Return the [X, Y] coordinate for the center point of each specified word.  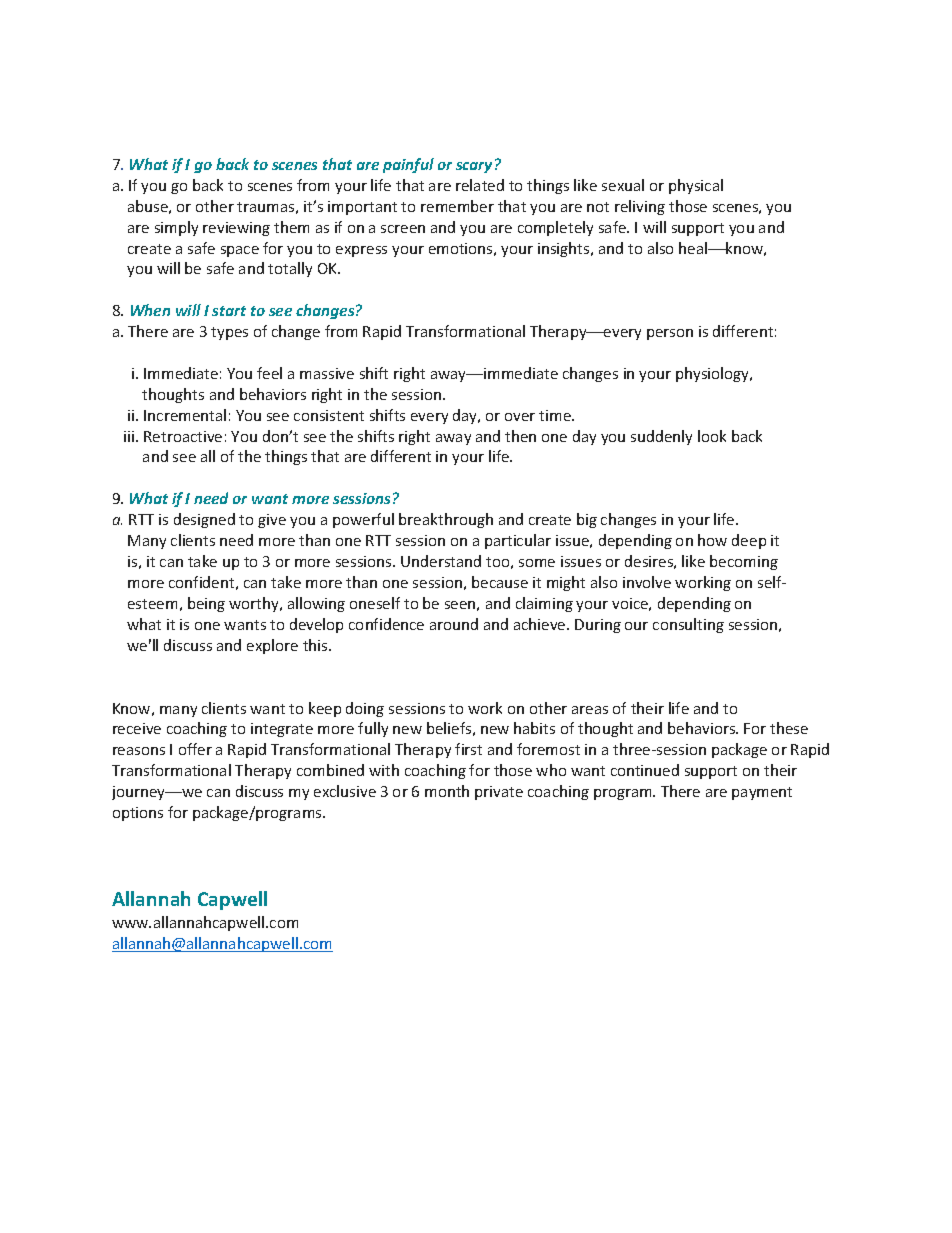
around [454, 624]
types [229, 333]
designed [204, 520]
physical [696, 186]
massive [327, 373]
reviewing [236, 229]
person [670, 334]
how [712, 540]
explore [272, 646]
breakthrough [446, 520]
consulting [688, 625]
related [480, 185]
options [138, 814]
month [447, 791]
